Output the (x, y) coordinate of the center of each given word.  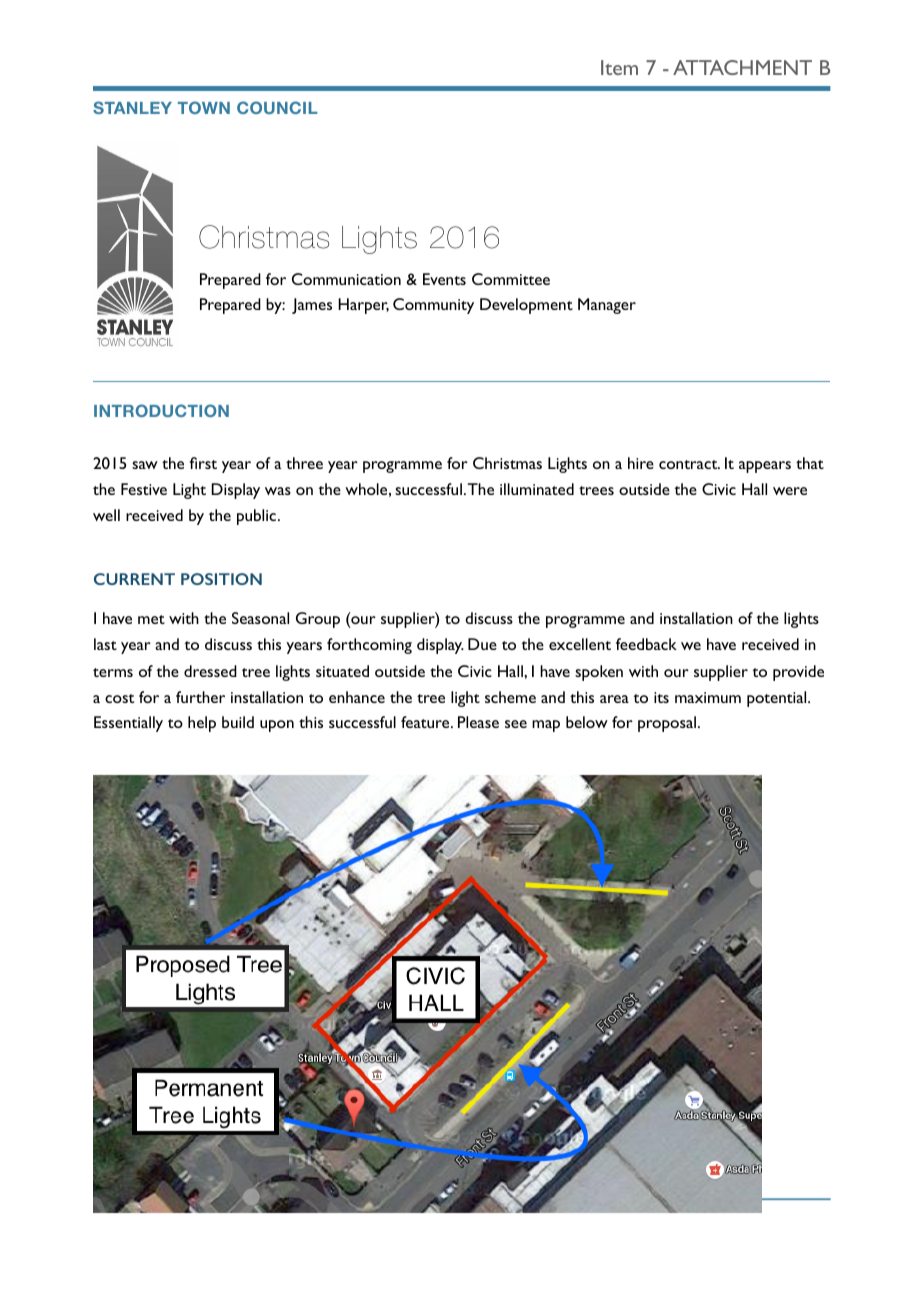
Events (444, 279)
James (312, 306)
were (790, 491)
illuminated (537, 489)
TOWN (204, 107)
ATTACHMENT (742, 67)
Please (478, 722)
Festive (144, 489)
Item (619, 67)
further (200, 697)
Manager (607, 306)
